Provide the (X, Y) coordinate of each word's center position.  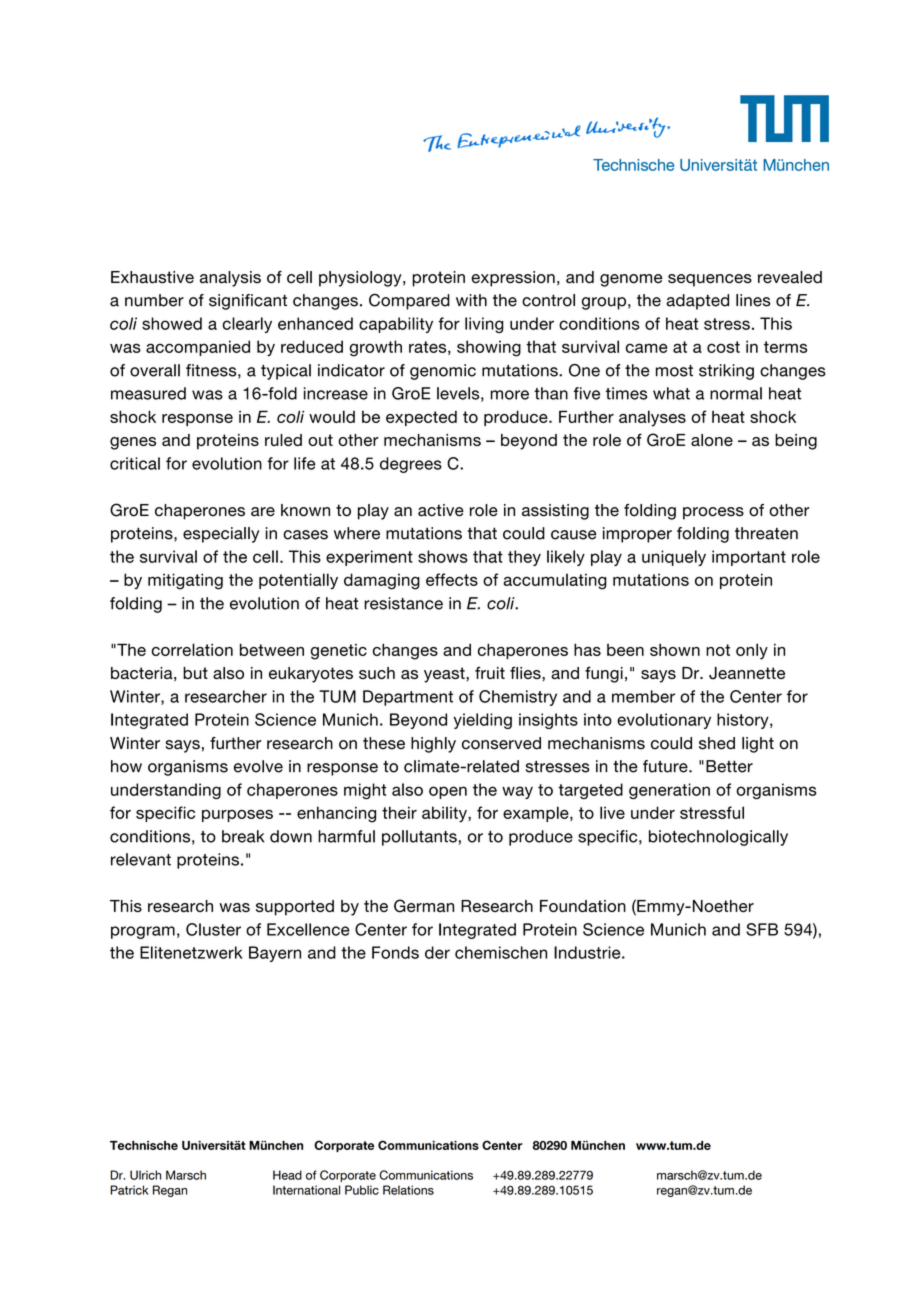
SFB (762, 929)
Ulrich (145, 1175)
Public (362, 1190)
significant (248, 302)
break (243, 836)
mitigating (185, 581)
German (424, 906)
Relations (408, 1190)
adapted (697, 302)
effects (452, 579)
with (471, 300)
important (749, 558)
